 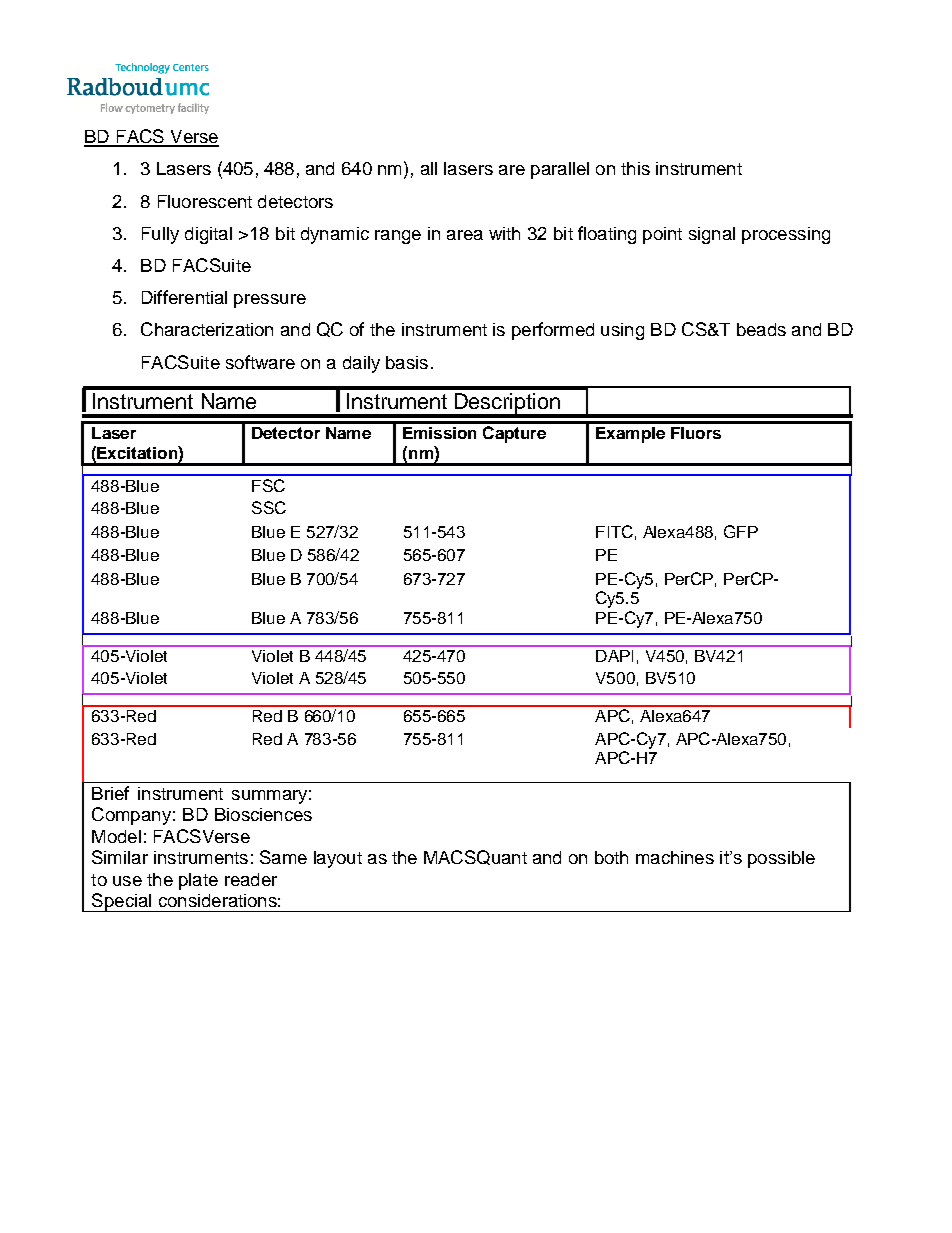 I want to click on Characterization, so click(x=207, y=329).
